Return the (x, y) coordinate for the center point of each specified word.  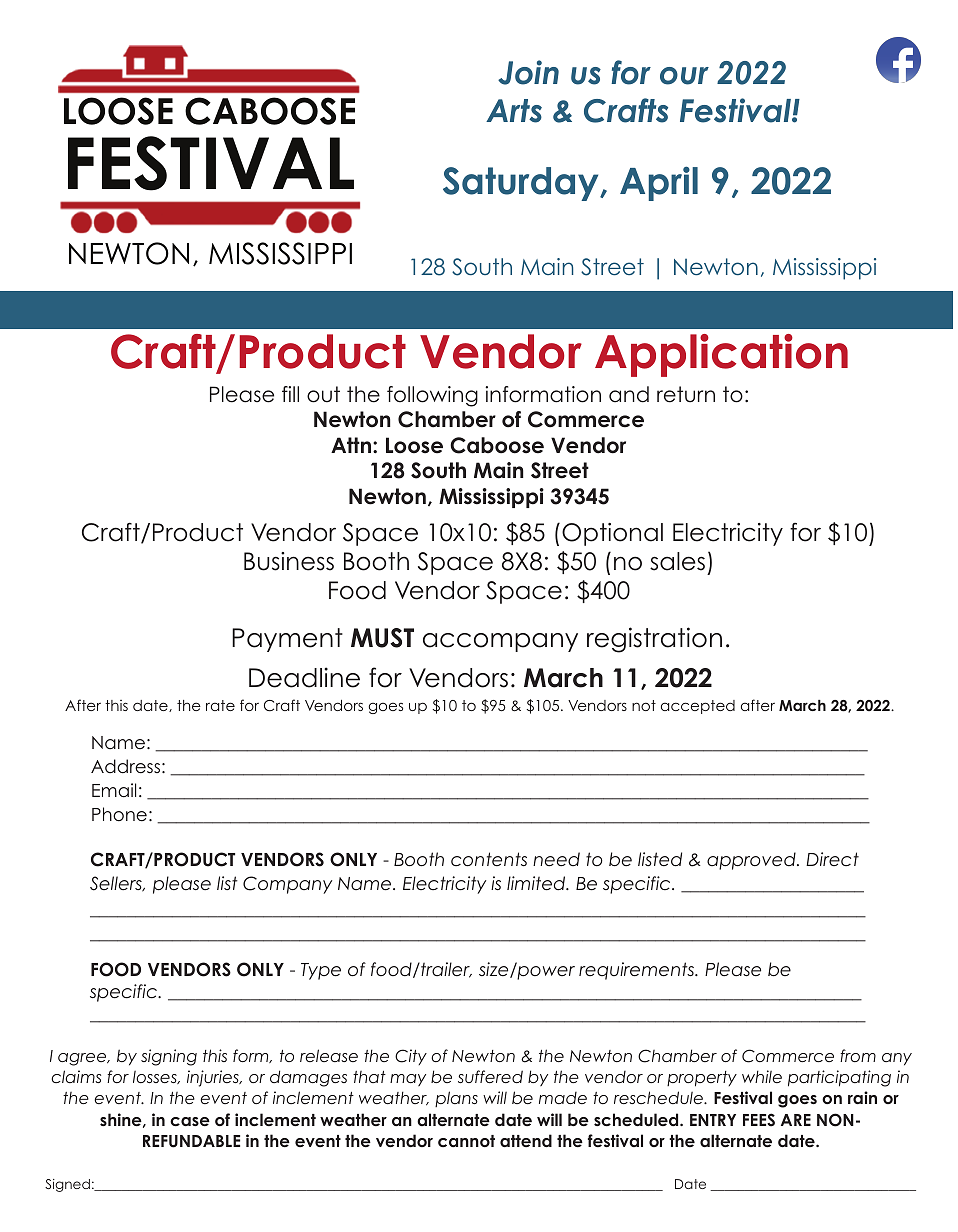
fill (290, 394)
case (190, 1121)
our (684, 76)
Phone (119, 814)
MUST (382, 638)
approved (752, 861)
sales (677, 561)
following (432, 396)
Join (528, 72)
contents (489, 859)
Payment (287, 640)
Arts (514, 111)
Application (721, 355)
